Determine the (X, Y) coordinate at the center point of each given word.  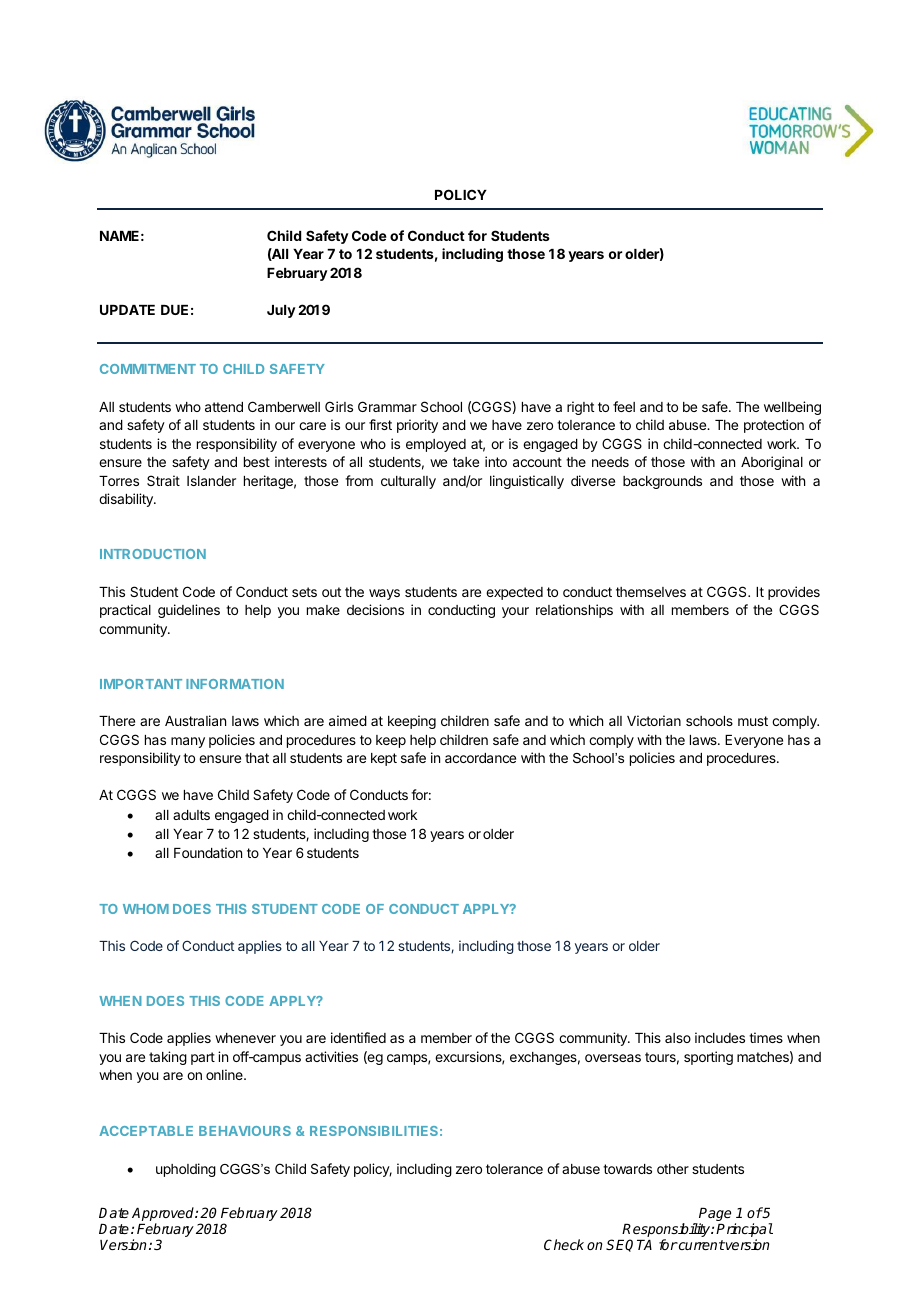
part (203, 1058)
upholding (186, 1170)
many (188, 742)
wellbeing (792, 408)
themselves (651, 592)
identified (358, 1037)
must (753, 721)
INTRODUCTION (153, 554)
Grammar (387, 406)
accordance (480, 758)
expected (514, 593)
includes (720, 1037)
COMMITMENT (148, 369)
